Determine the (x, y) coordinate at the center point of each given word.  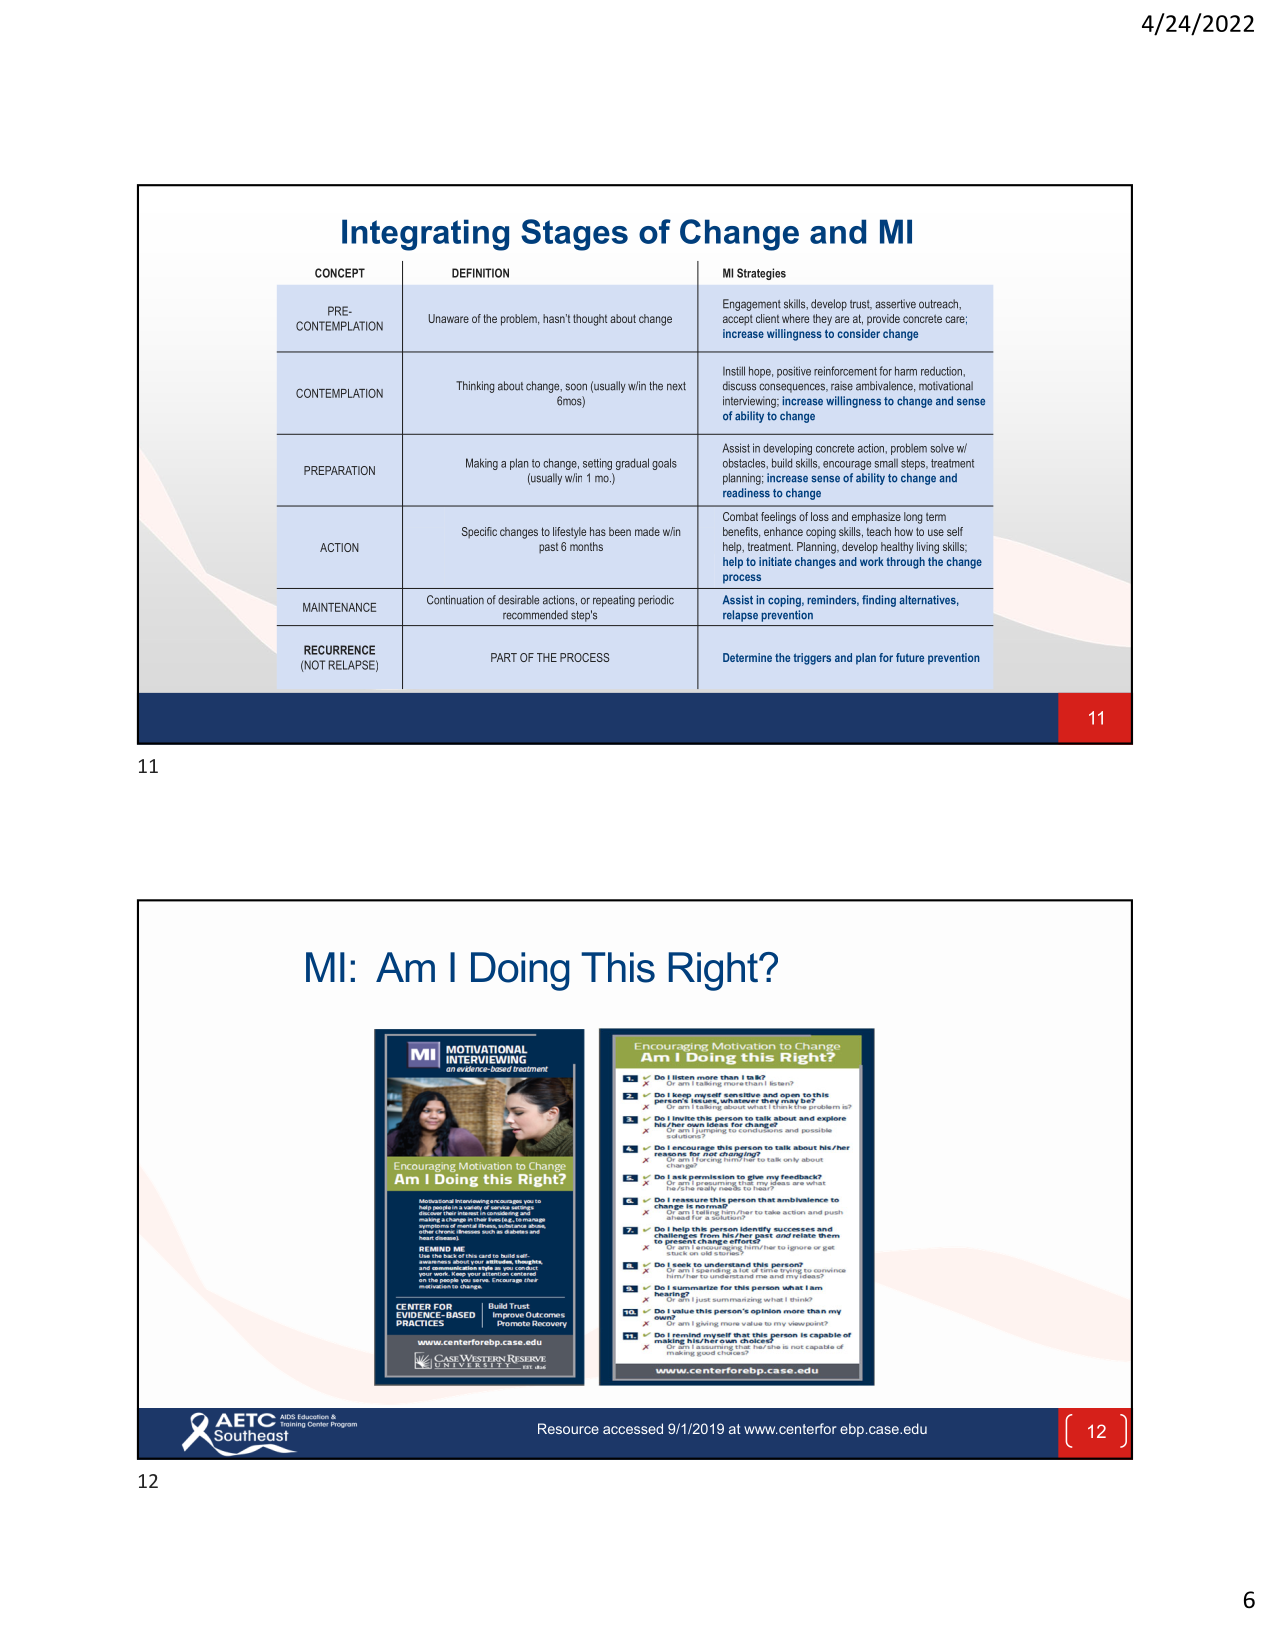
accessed (633, 1428)
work (872, 561)
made (647, 531)
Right (714, 971)
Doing (520, 971)
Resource (568, 1428)
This (618, 967)
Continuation (455, 600)
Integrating (425, 235)
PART (504, 657)
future (910, 657)
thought (590, 320)
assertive (895, 304)
